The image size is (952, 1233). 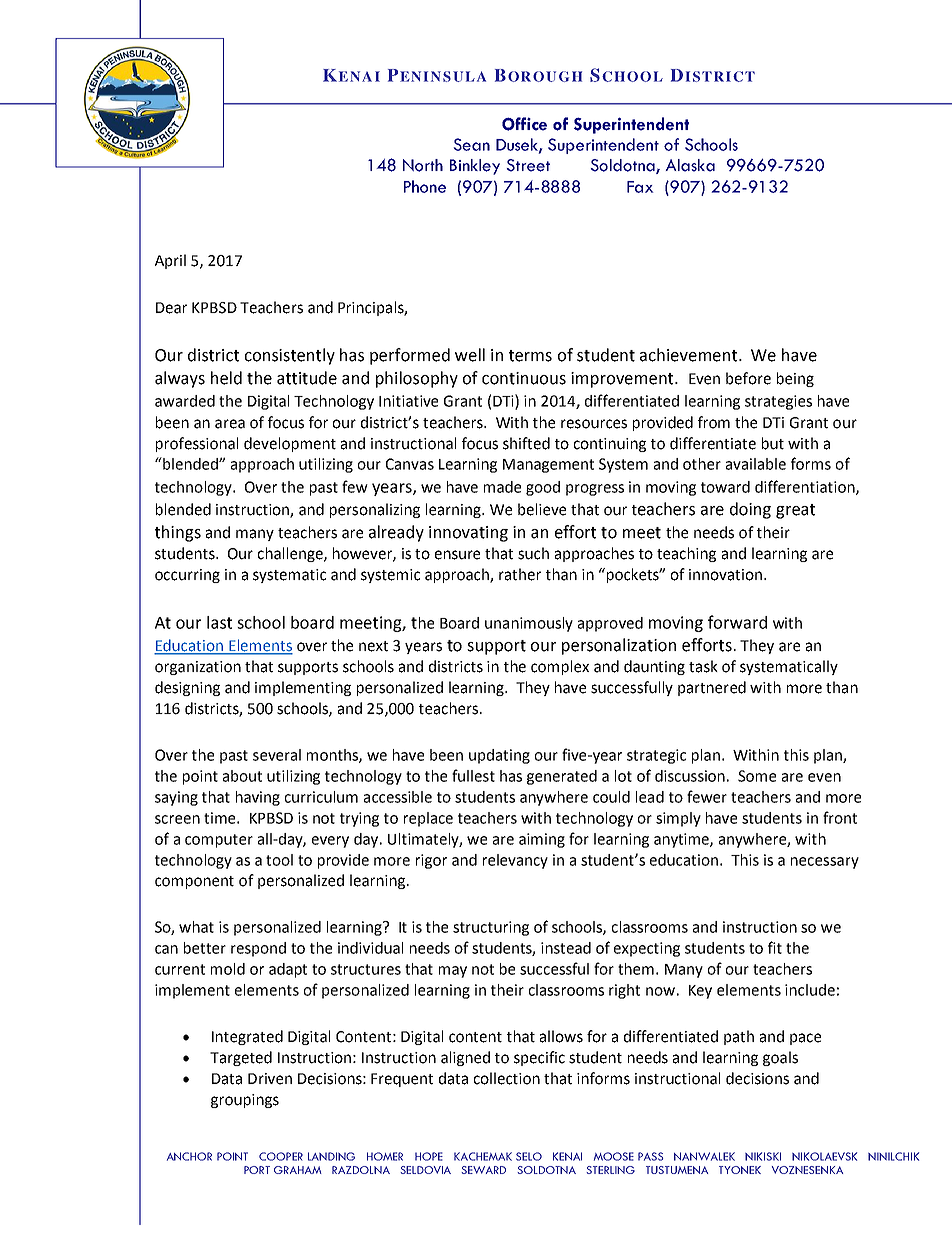 I want to click on fit, so click(x=775, y=947).
